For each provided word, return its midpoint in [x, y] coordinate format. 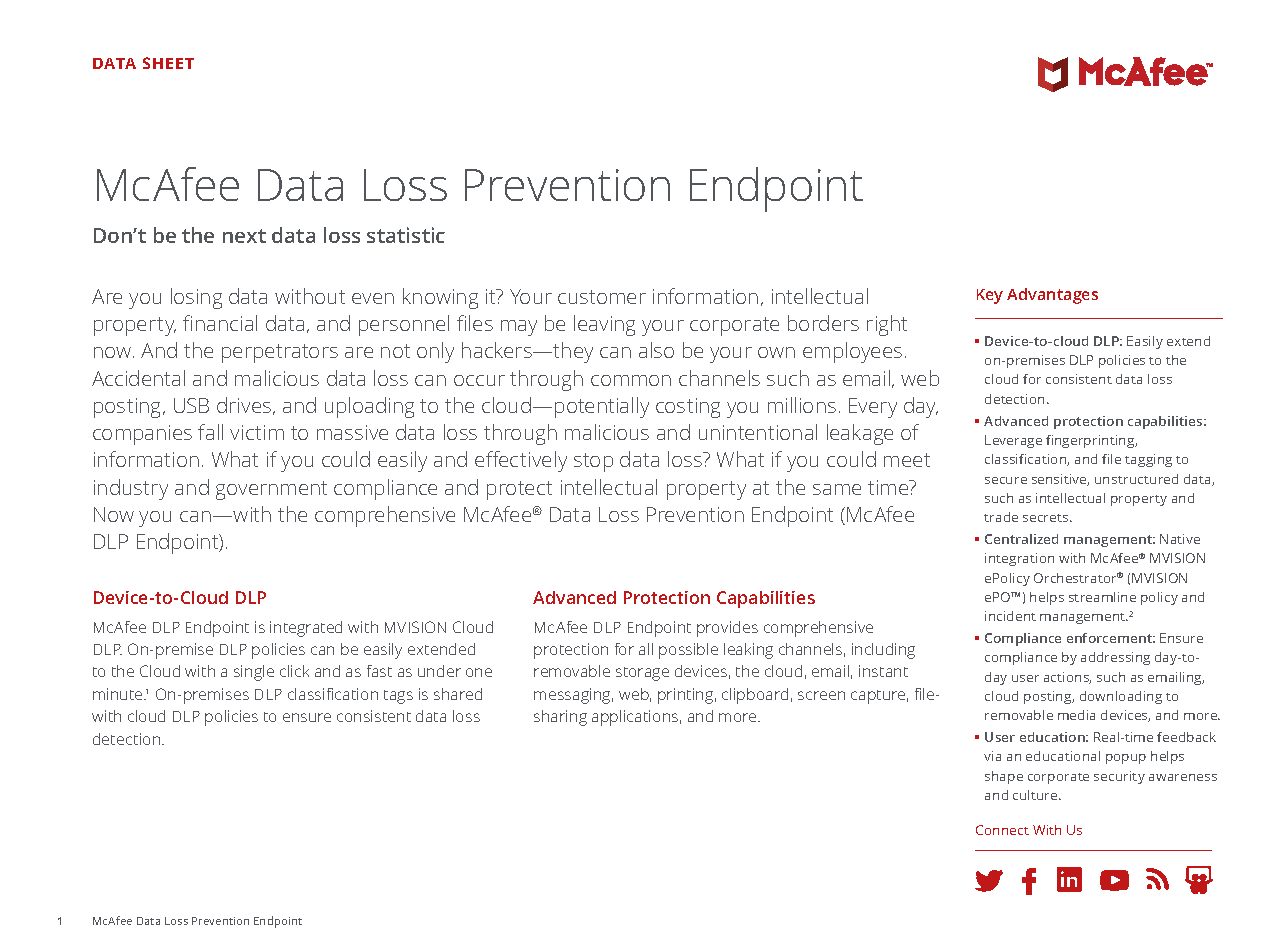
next [244, 236]
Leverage [1013, 441]
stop [593, 462]
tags [398, 697]
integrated [306, 629]
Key [990, 296]
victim [257, 432]
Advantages [1052, 296]
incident [1010, 616]
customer [602, 297]
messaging [573, 696]
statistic [406, 235]
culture [1036, 795]
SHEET [168, 63]
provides [727, 629]
